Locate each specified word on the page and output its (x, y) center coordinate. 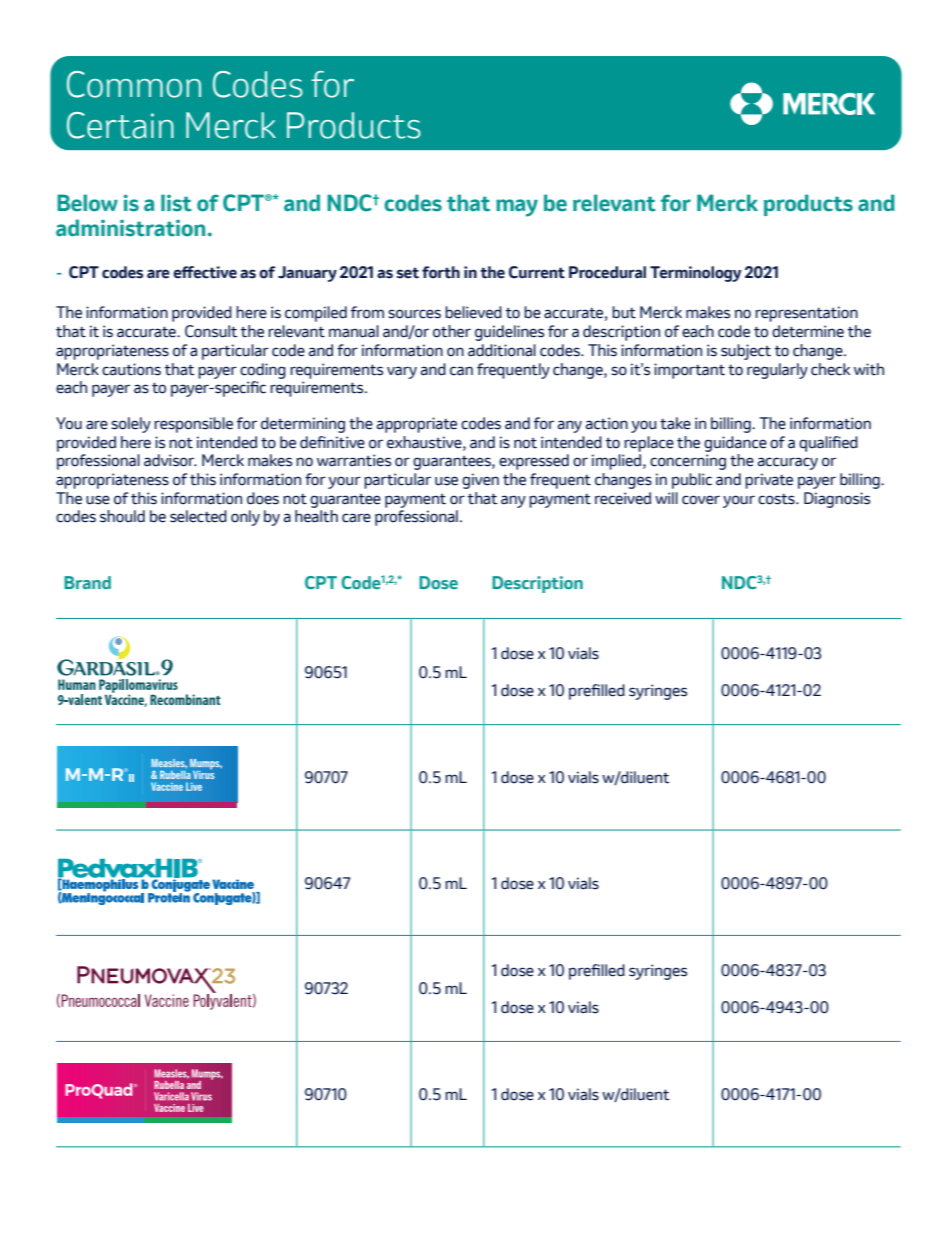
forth (441, 272)
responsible (193, 425)
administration (130, 228)
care (356, 518)
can (461, 371)
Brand (87, 582)
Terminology (695, 274)
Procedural (607, 272)
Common (134, 84)
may (517, 208)
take (675, 423)
